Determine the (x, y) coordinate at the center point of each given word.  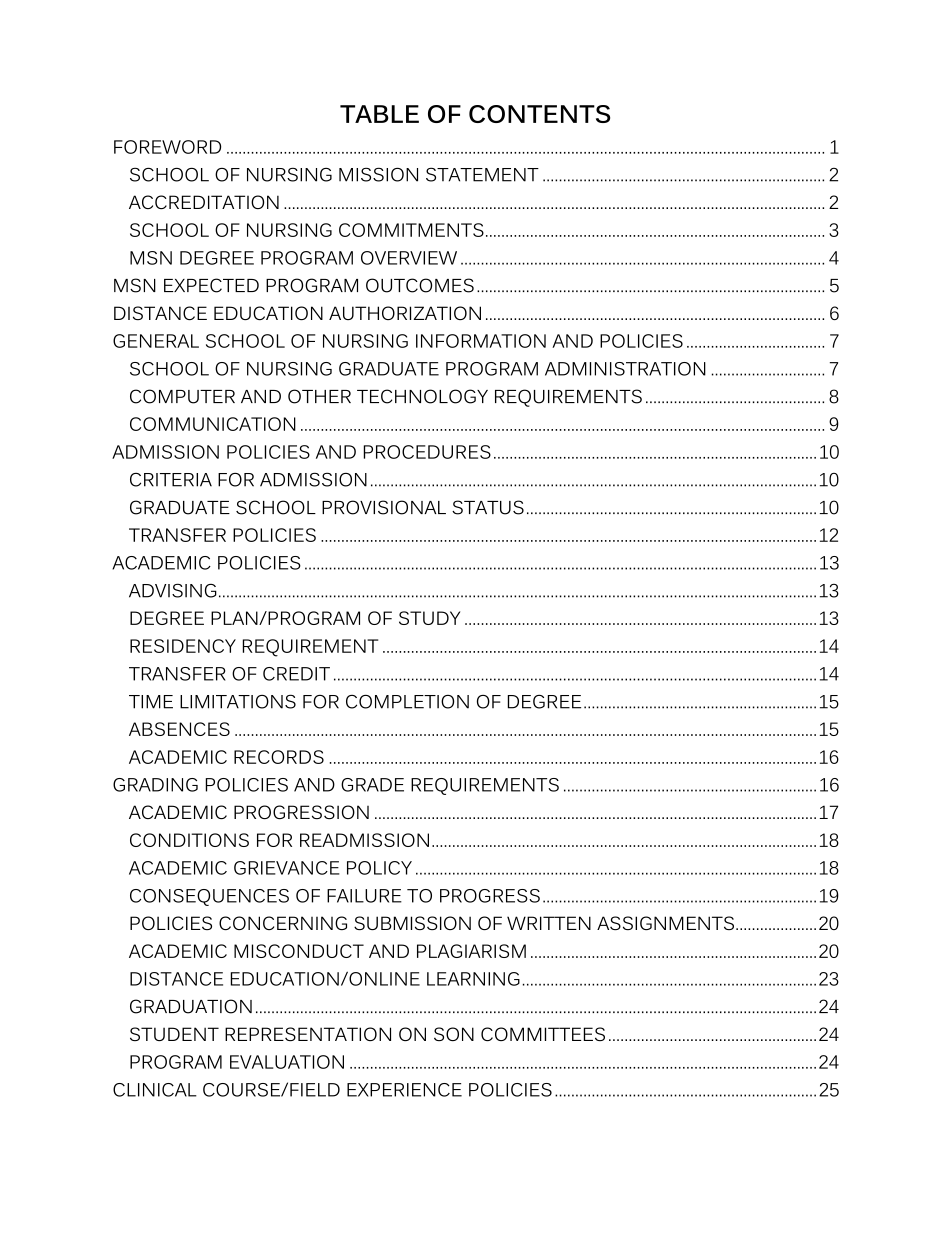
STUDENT (174, 1034)
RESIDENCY (183, 646)
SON (454, 1034)
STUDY (429, 618)
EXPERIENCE (404, 1090)
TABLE (379, 114)
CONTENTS (539, 114)
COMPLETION (407, 702)
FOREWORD (167, 147)
